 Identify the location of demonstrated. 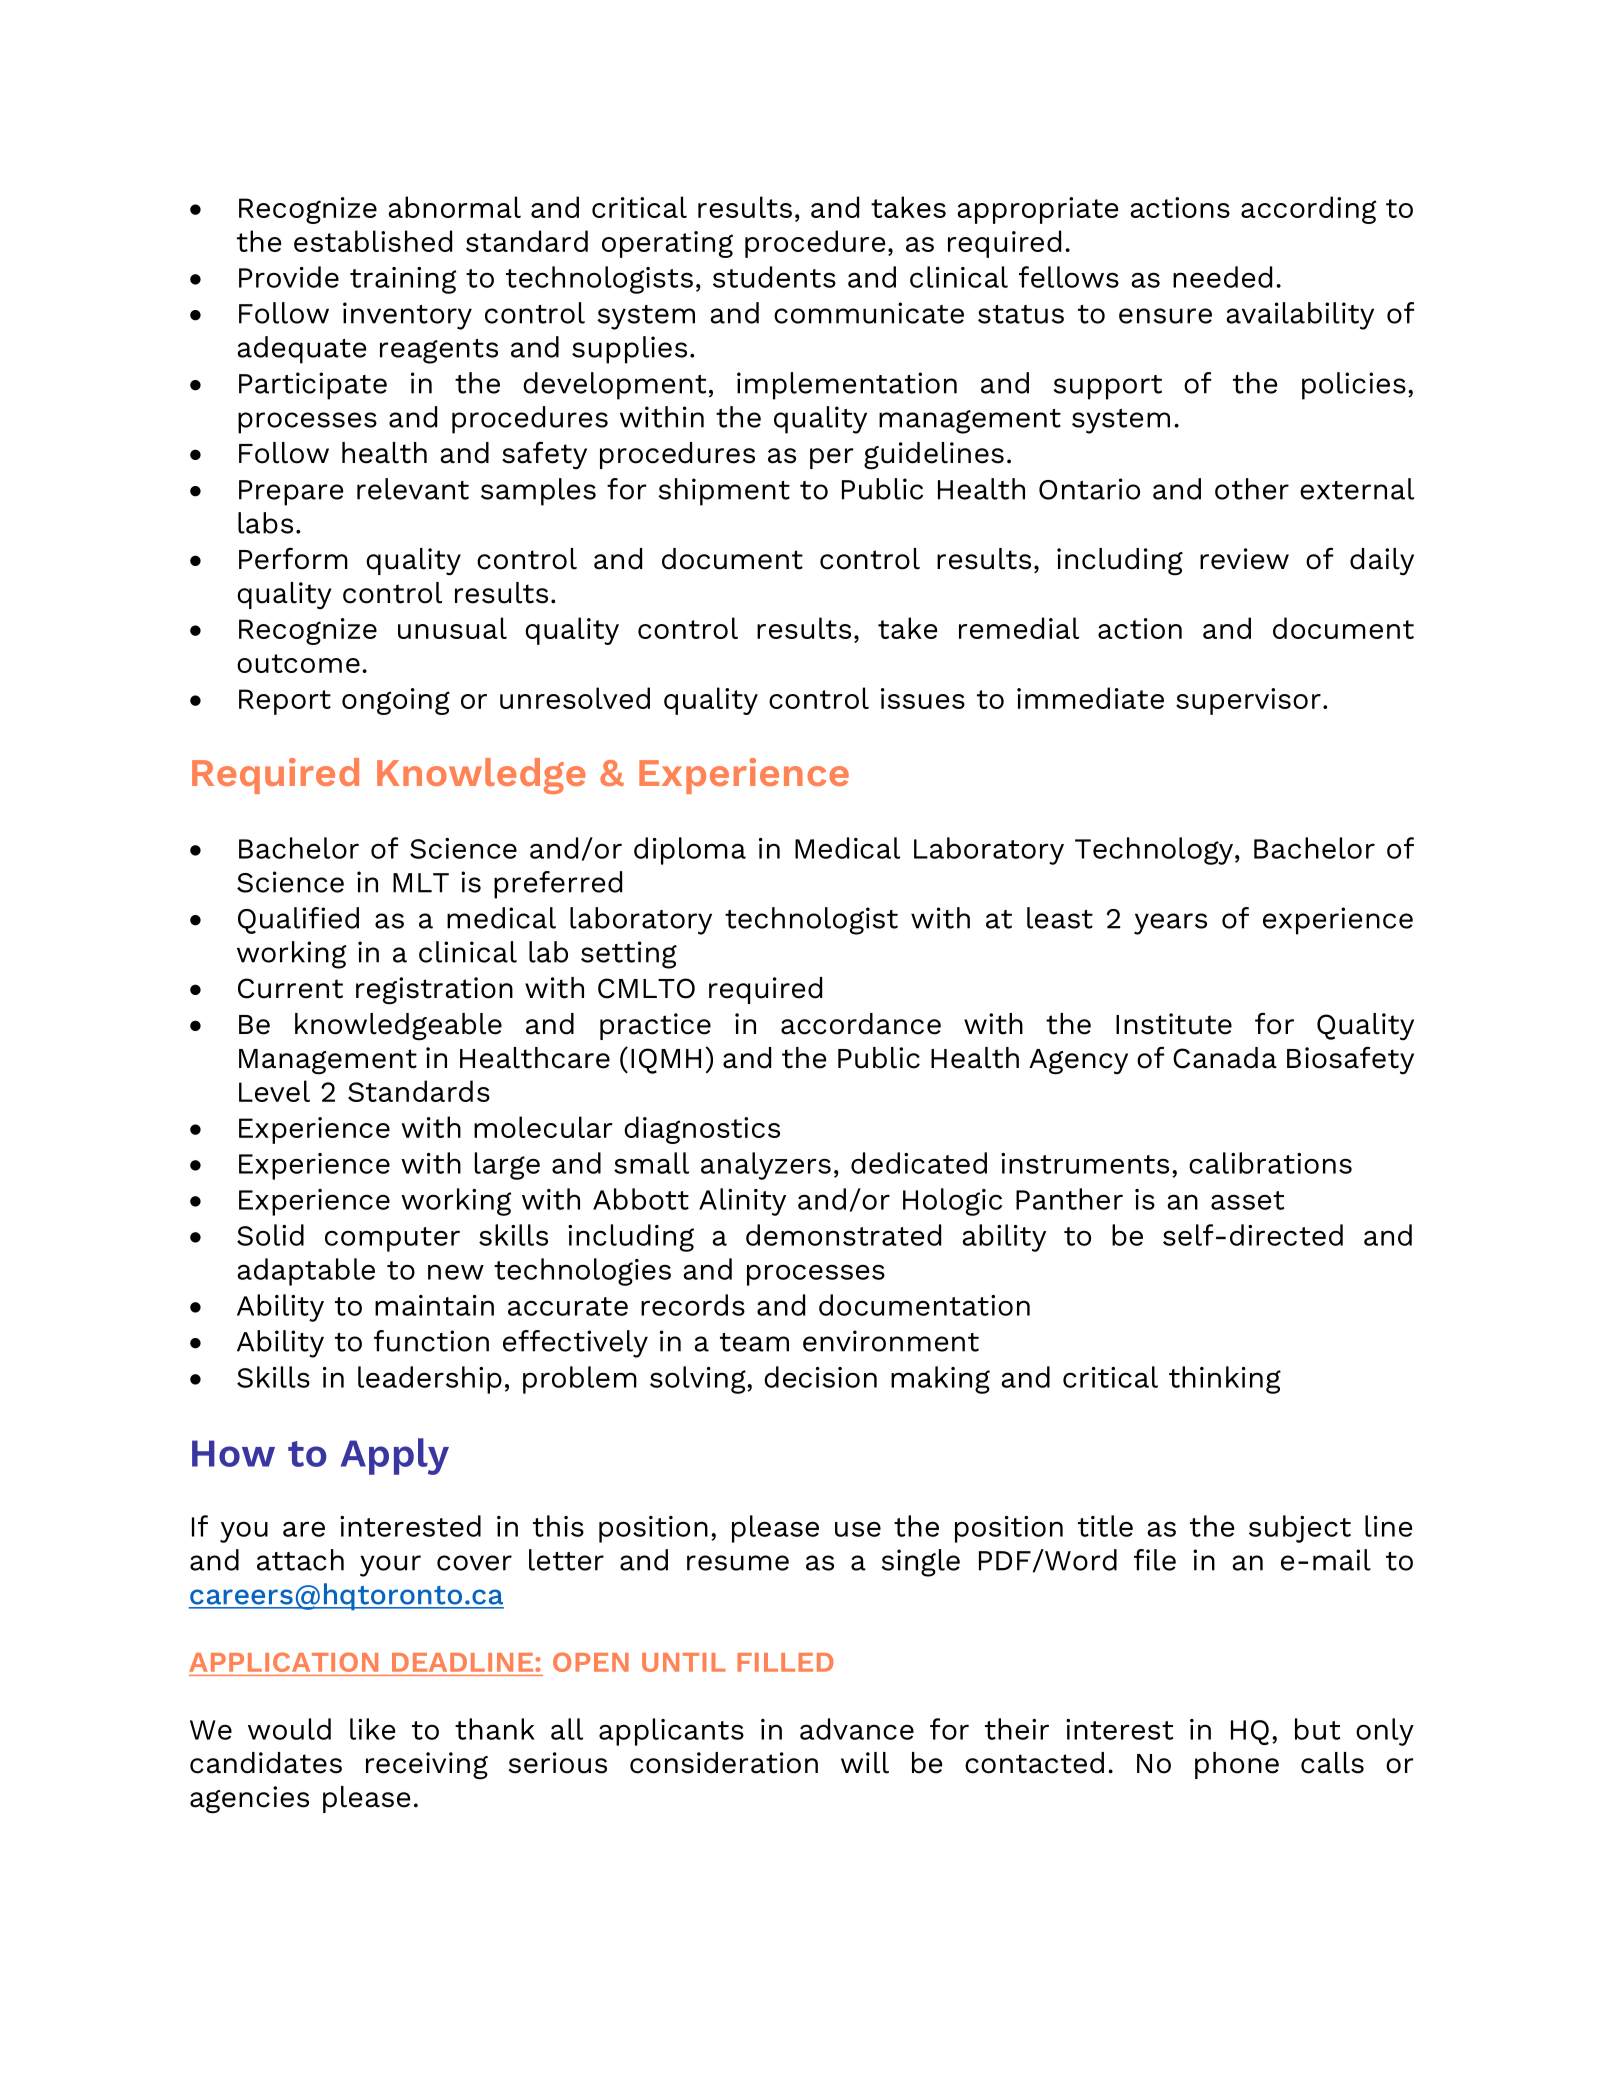
(843, 1235).
